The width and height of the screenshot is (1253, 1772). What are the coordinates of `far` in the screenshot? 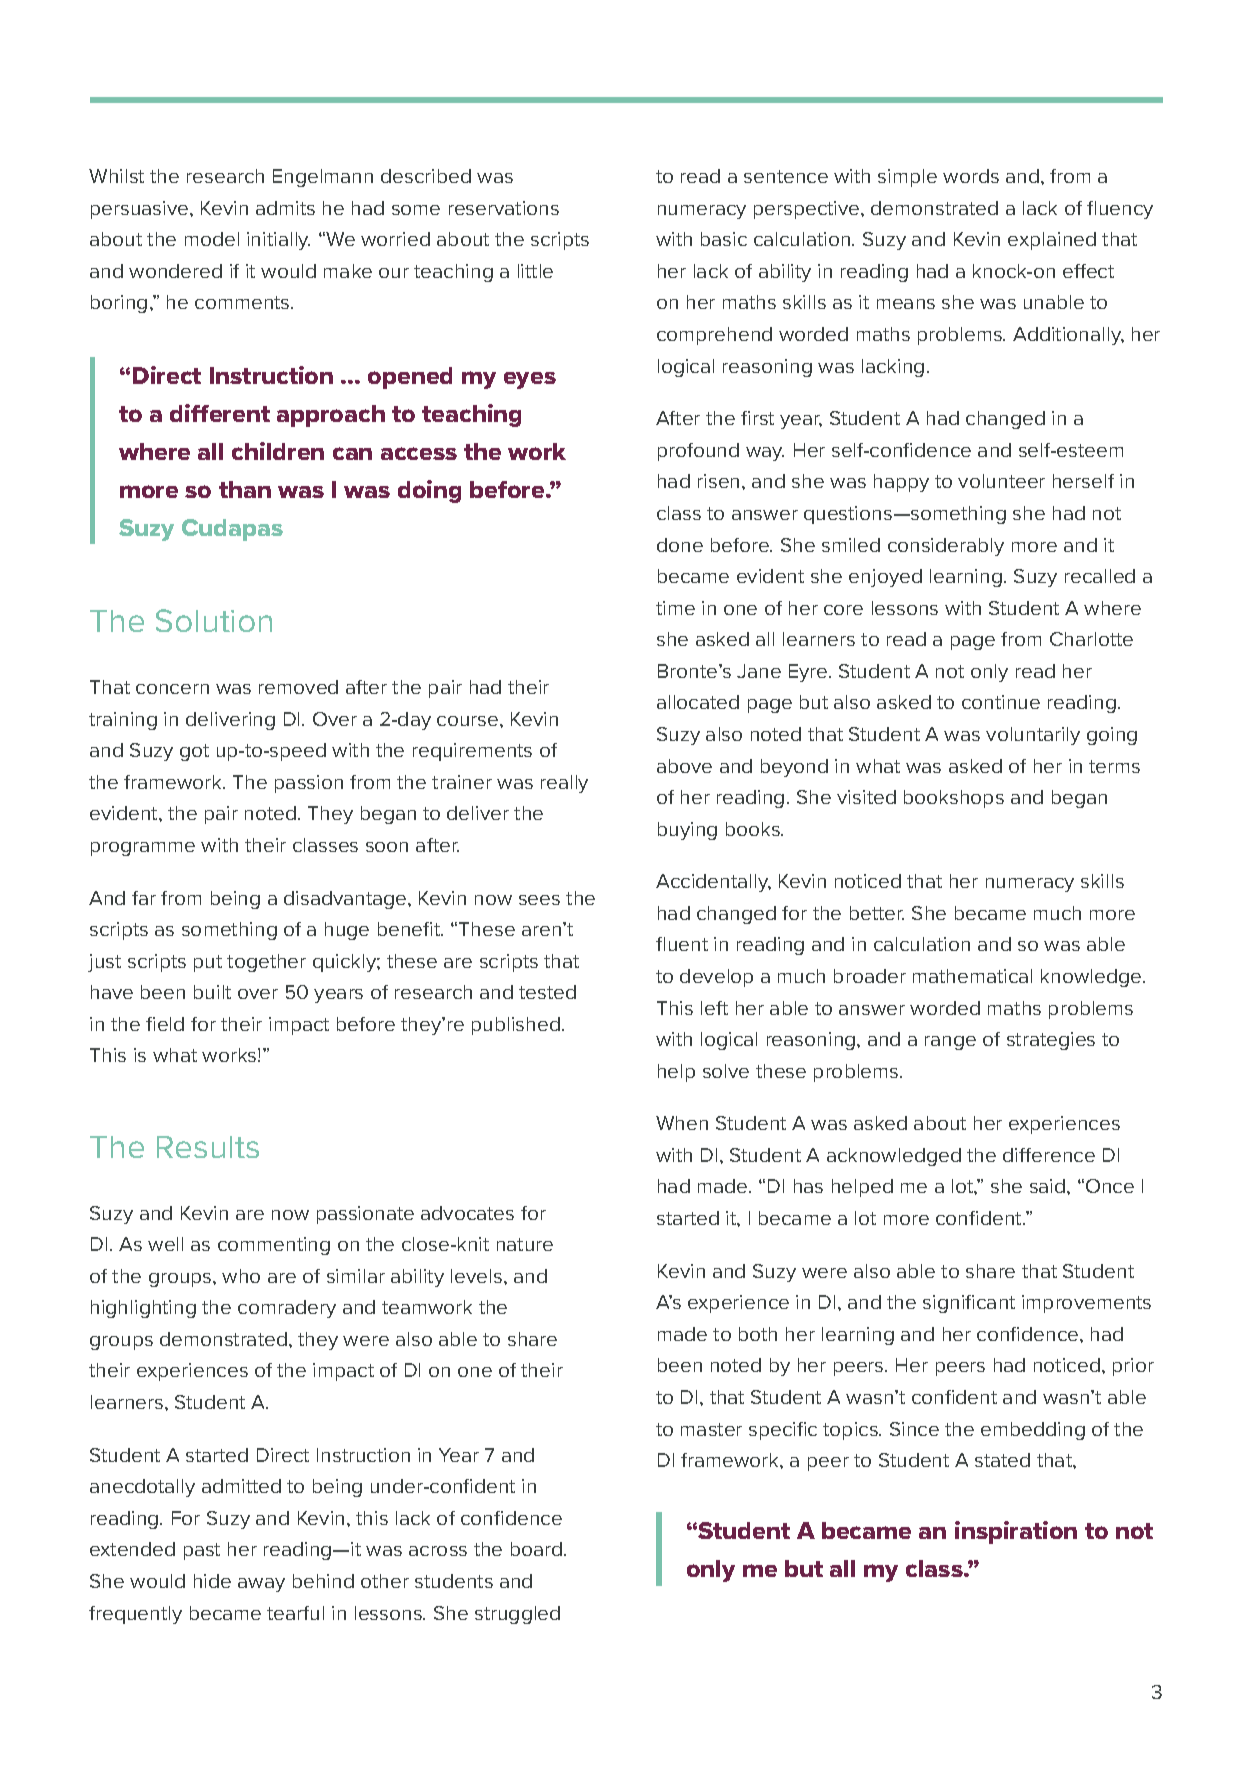 It's located at (144, 898).
